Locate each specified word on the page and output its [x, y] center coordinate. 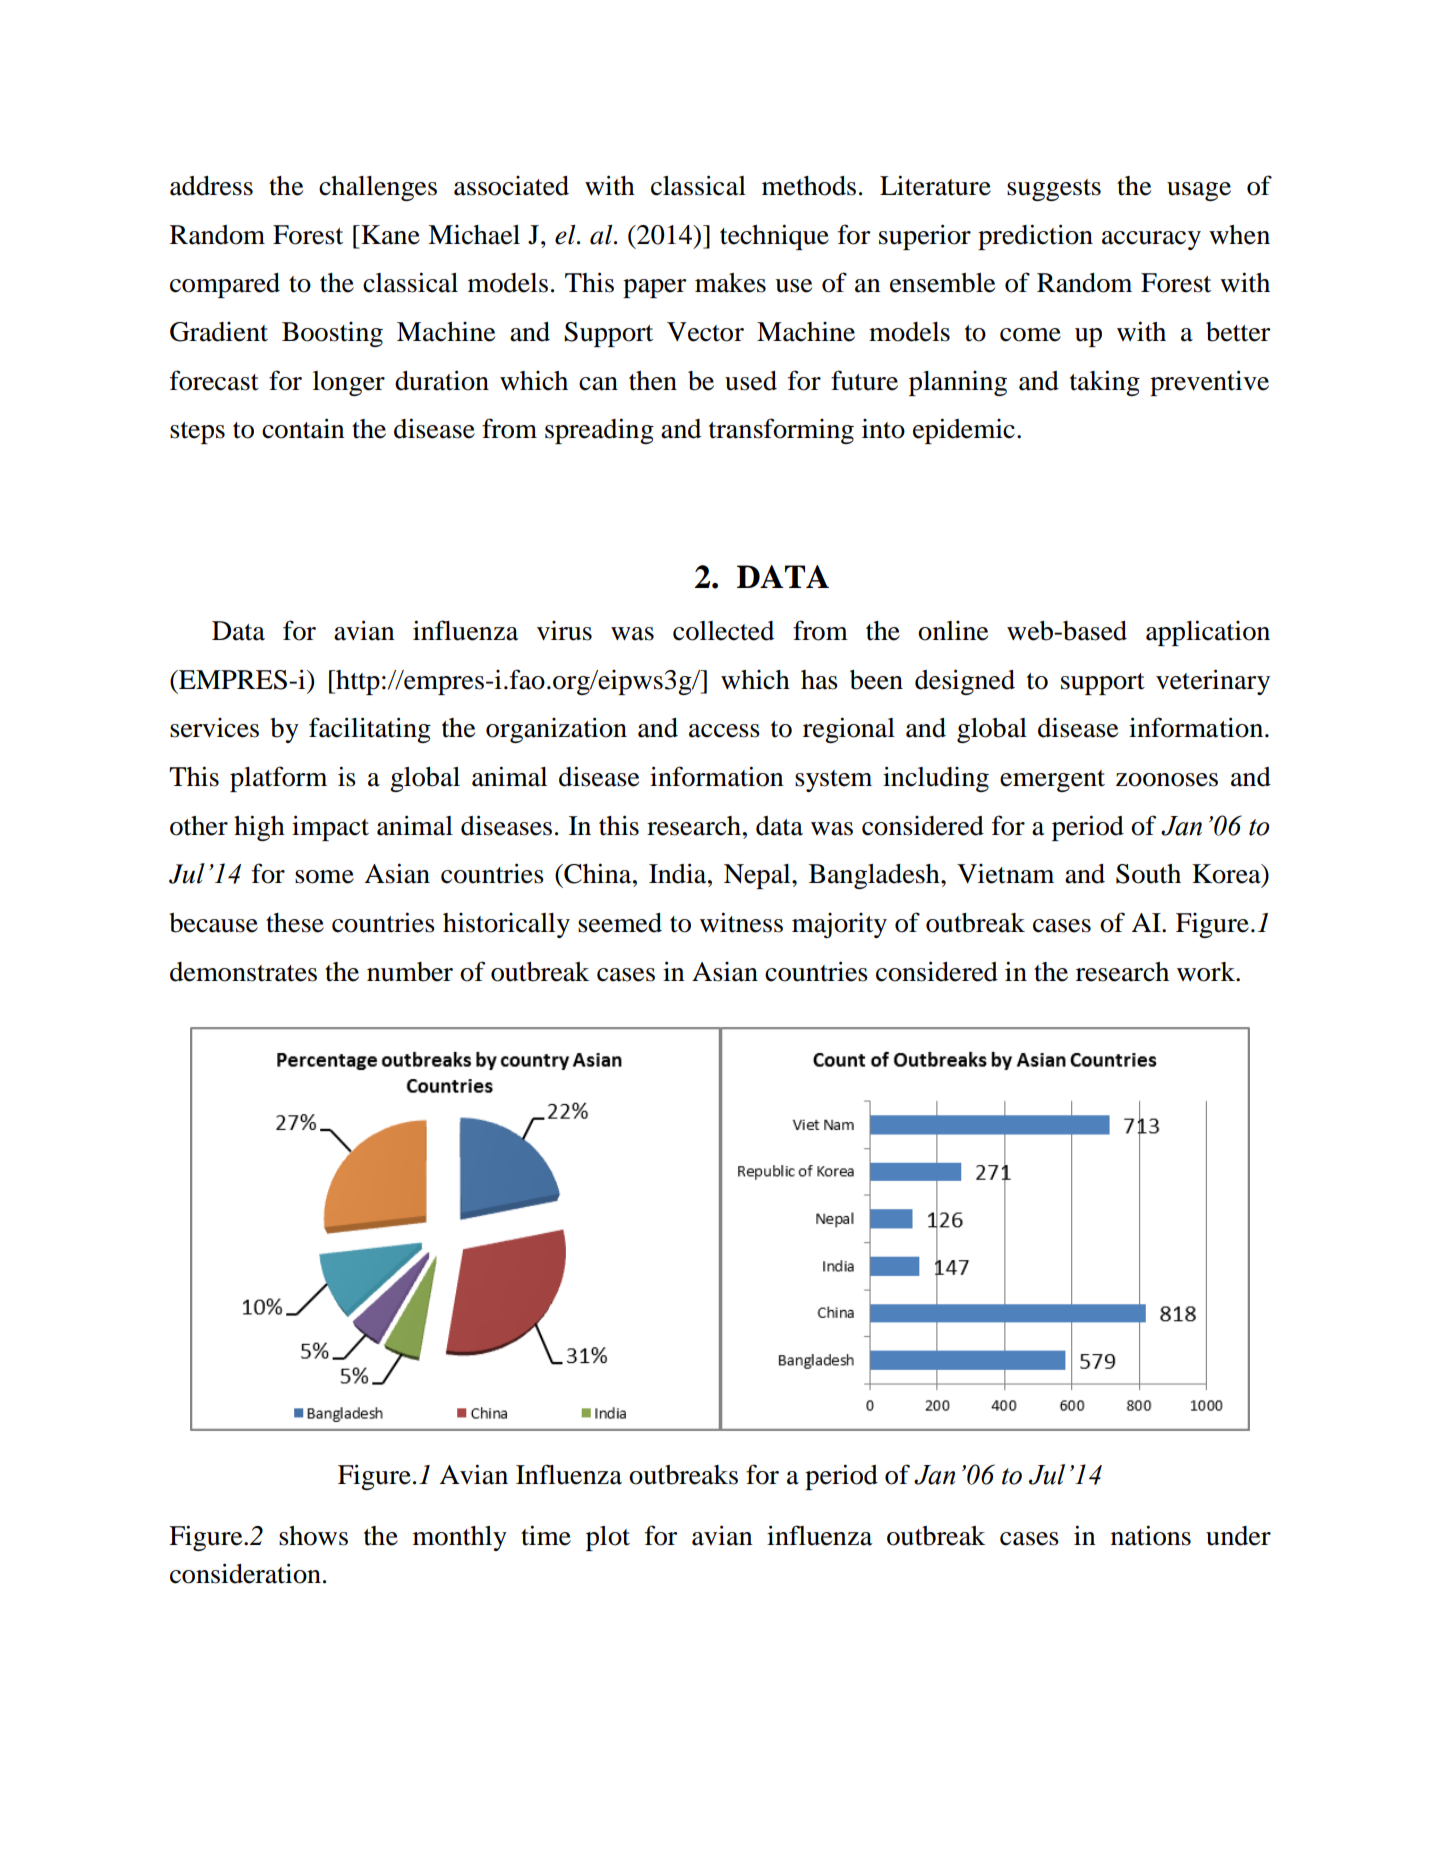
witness [741, 922]
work [1207, 972]
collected [723, 631]
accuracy [1151, 240]
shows [313, 1536]
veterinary [1213, 682]
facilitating [370, 730]
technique [774, 237]
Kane [389, 235]
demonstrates [243, 972]
